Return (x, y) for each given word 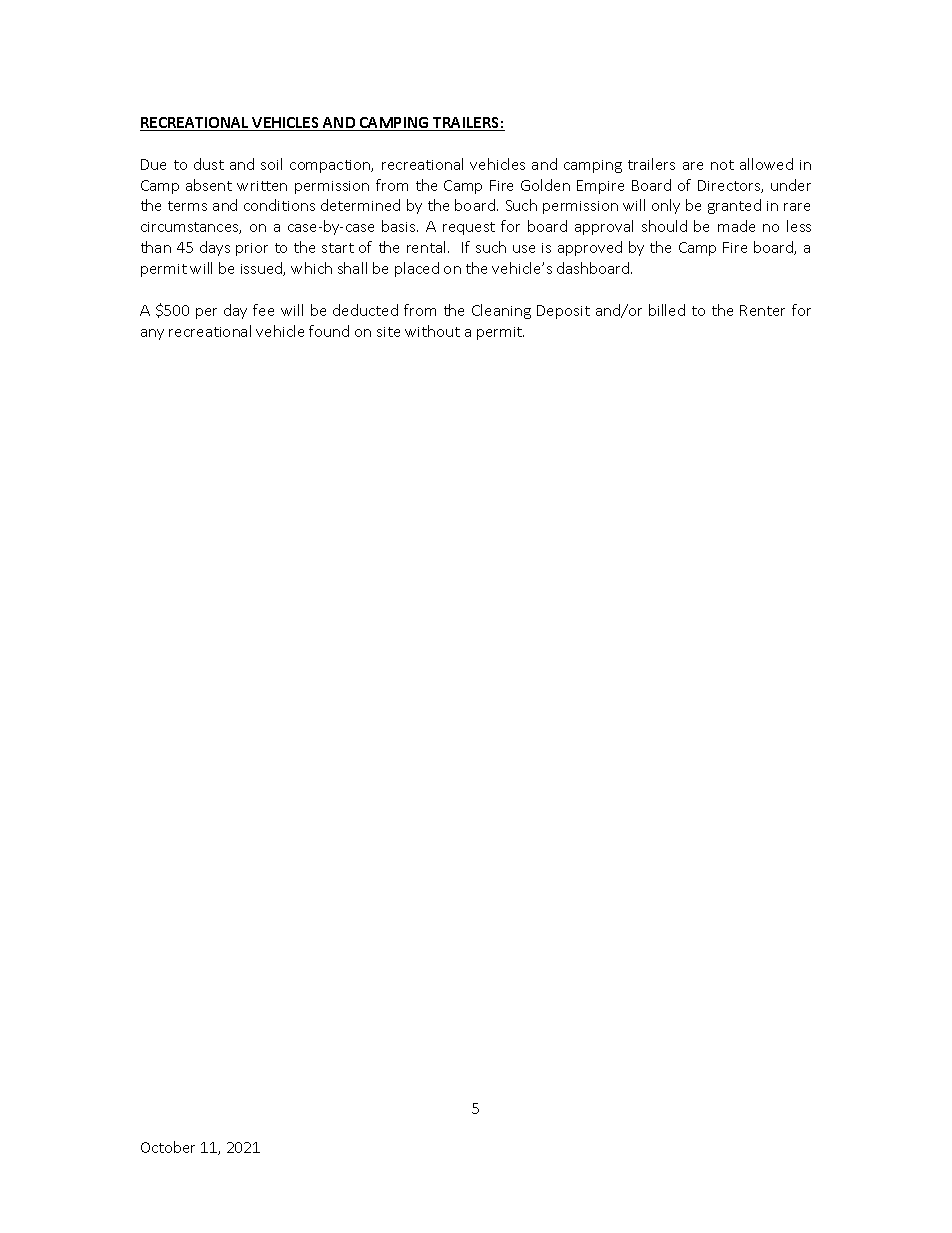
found (329, 331)
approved (590, 248)
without (432, 331)
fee (263, 310)
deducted (365, 310)
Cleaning (501, 311)
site (388, 332)
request (469, 228)
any (152, 334)
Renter (762, 310)
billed (667, 310)
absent (209, 185)
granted (734, 206)
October (168, 1147)
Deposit (563, 312)
